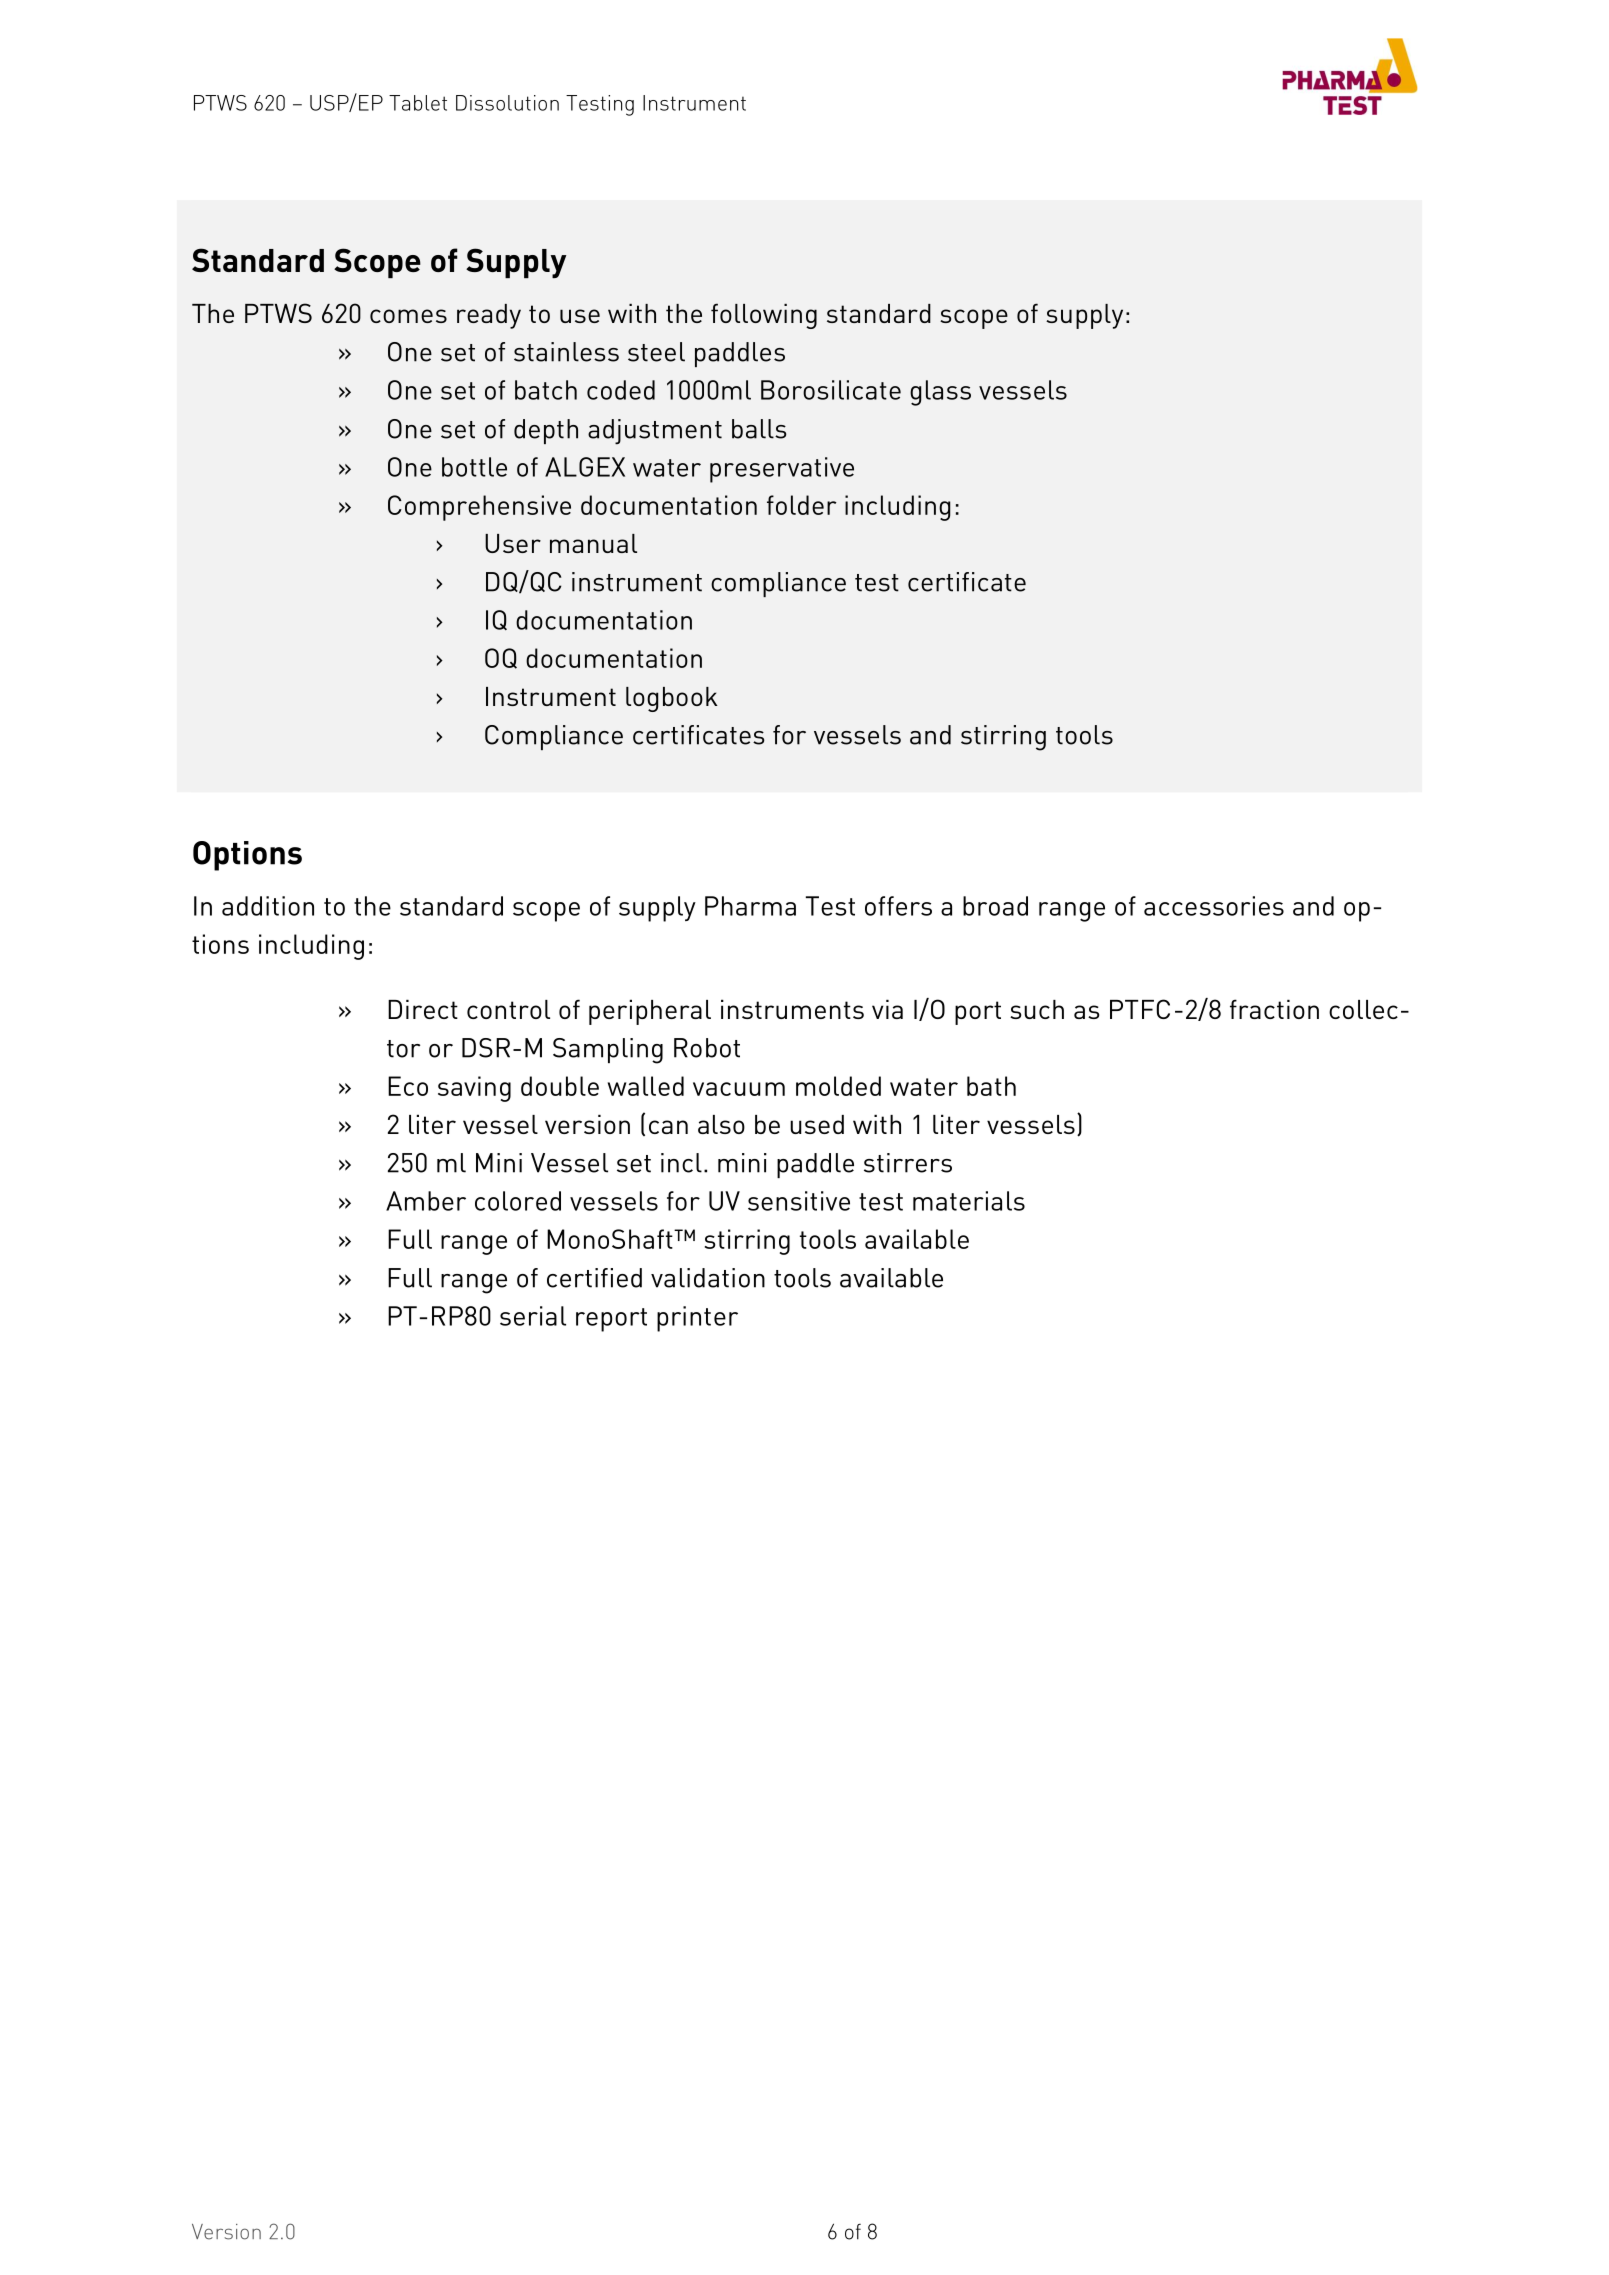  Describe the element at coordinates (969, 1201) in the document. I see `materials` at that location.
